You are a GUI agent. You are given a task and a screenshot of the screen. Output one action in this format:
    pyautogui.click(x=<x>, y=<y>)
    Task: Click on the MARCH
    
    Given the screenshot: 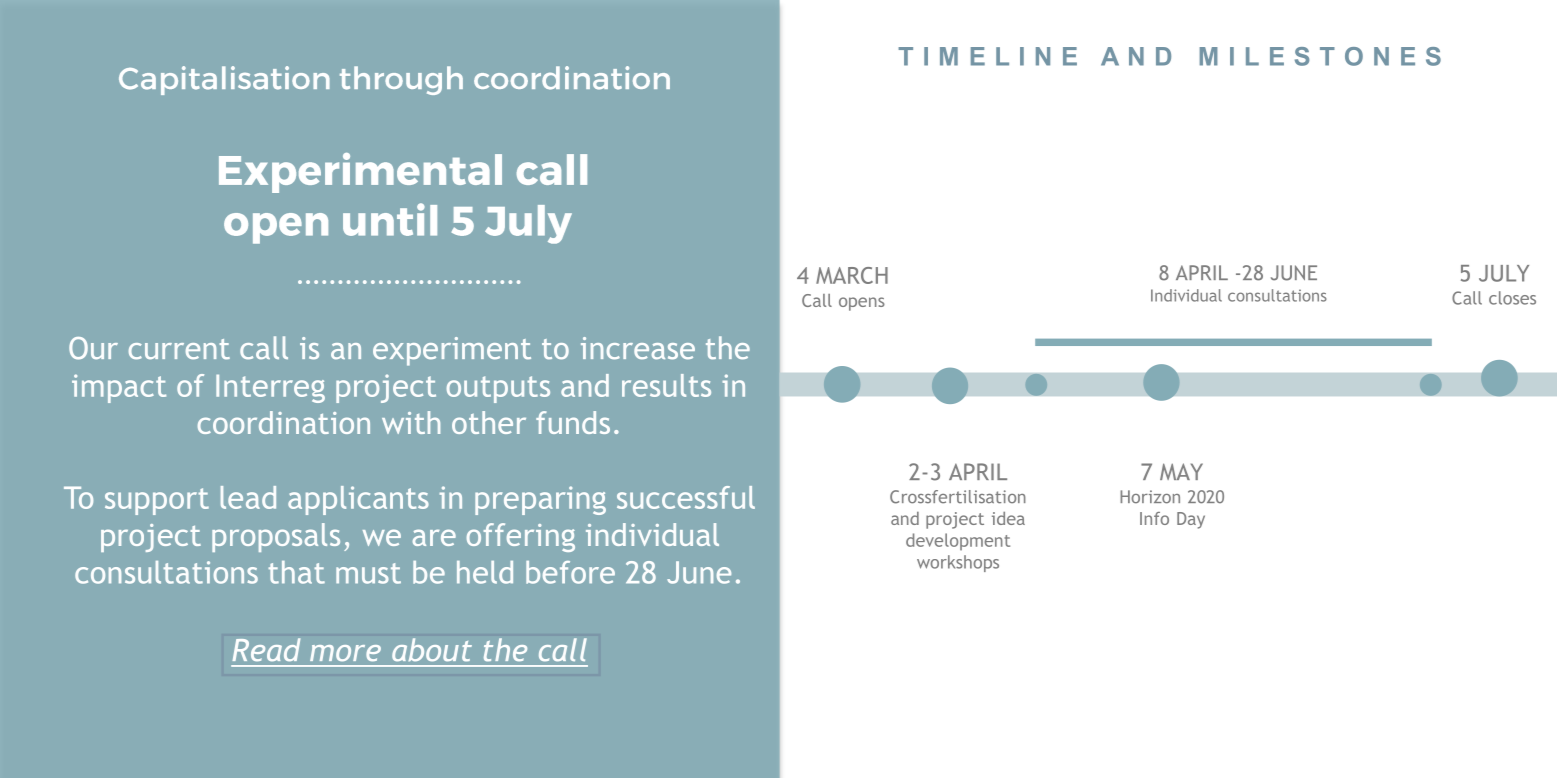 What is the action you would take?
    pyautogui.click(x=852, y=275)
